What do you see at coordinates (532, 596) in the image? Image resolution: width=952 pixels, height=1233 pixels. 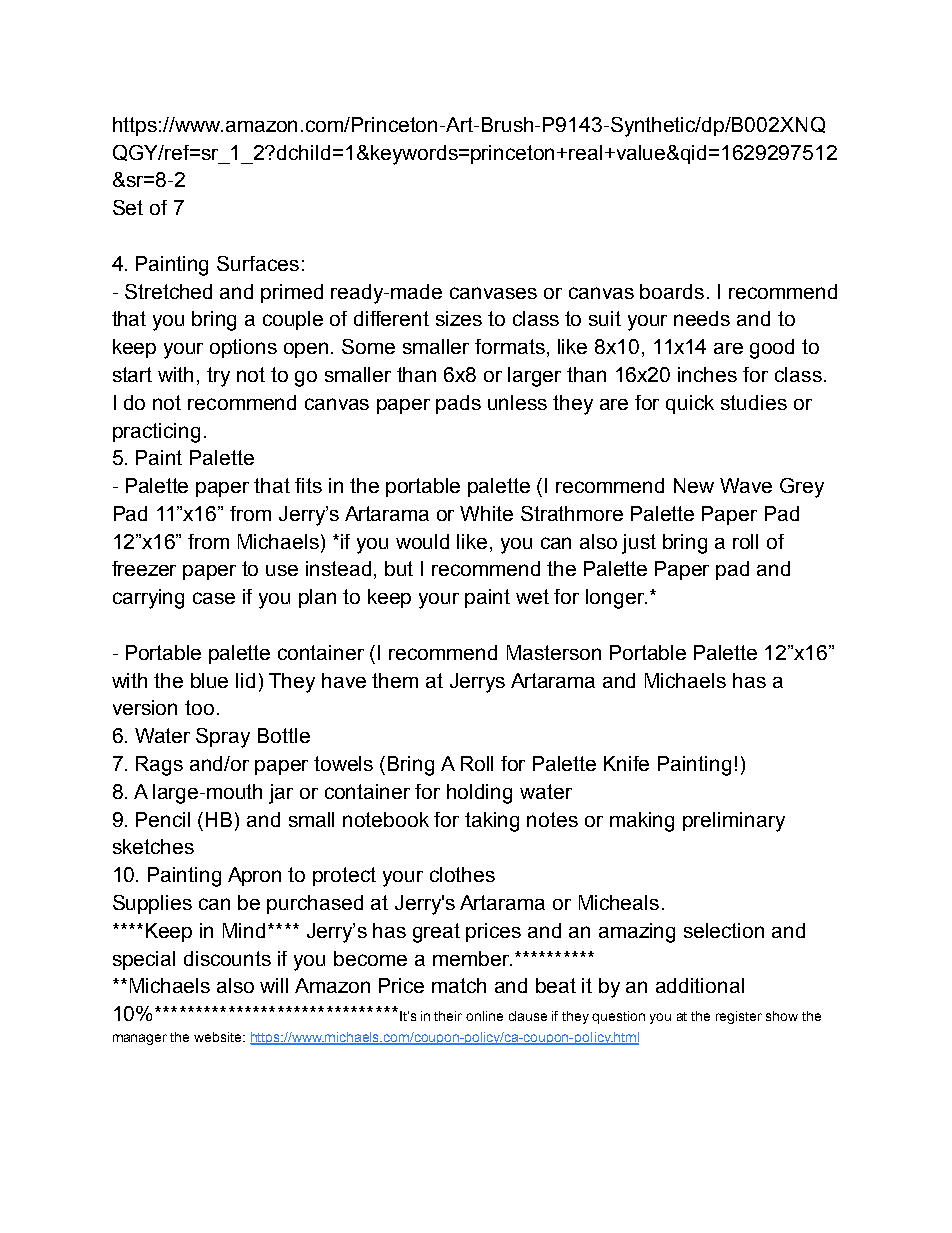 I see `wet` at bounding box center [532, 596].
